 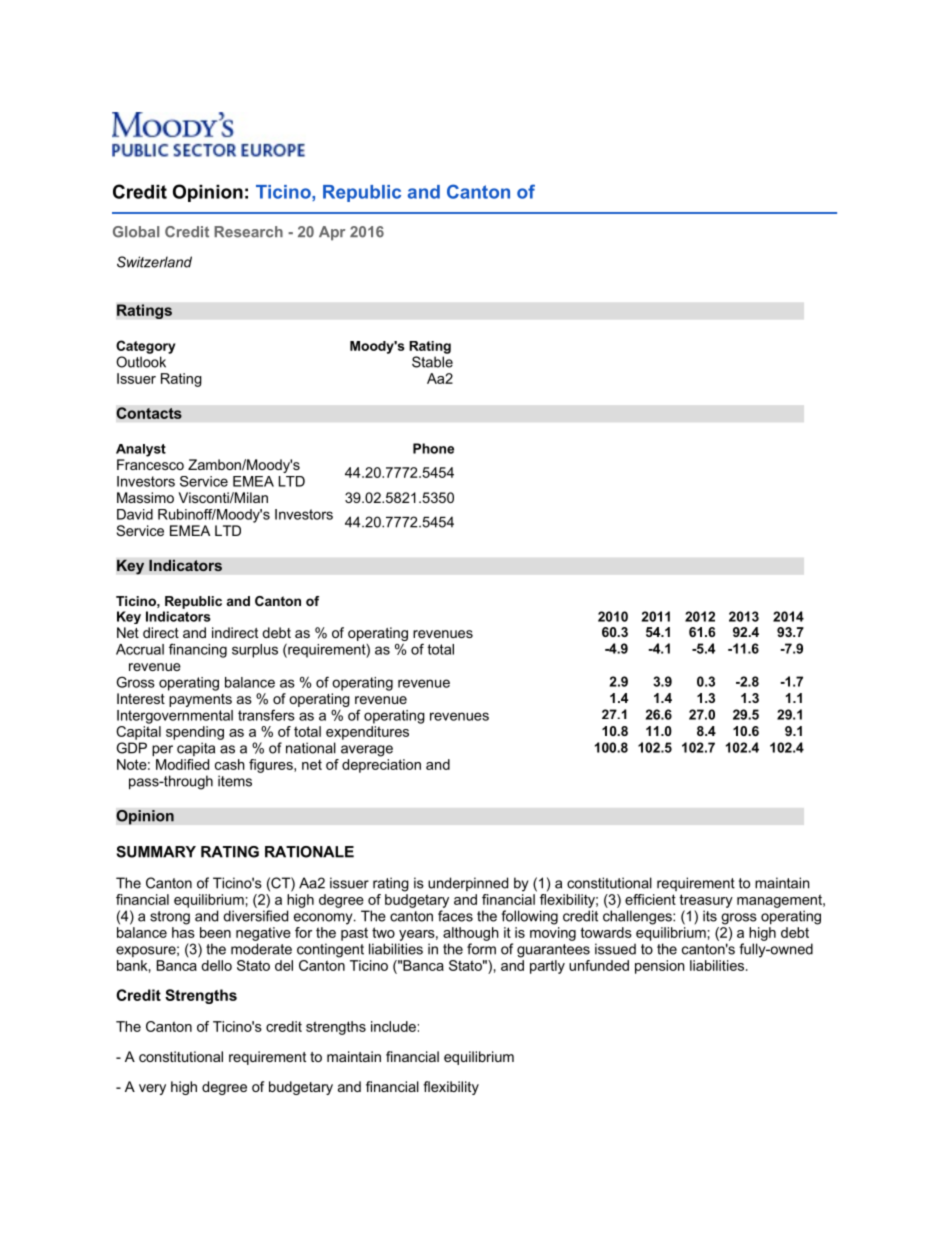 I want to click on Stable, so click(x=432, y=362).
